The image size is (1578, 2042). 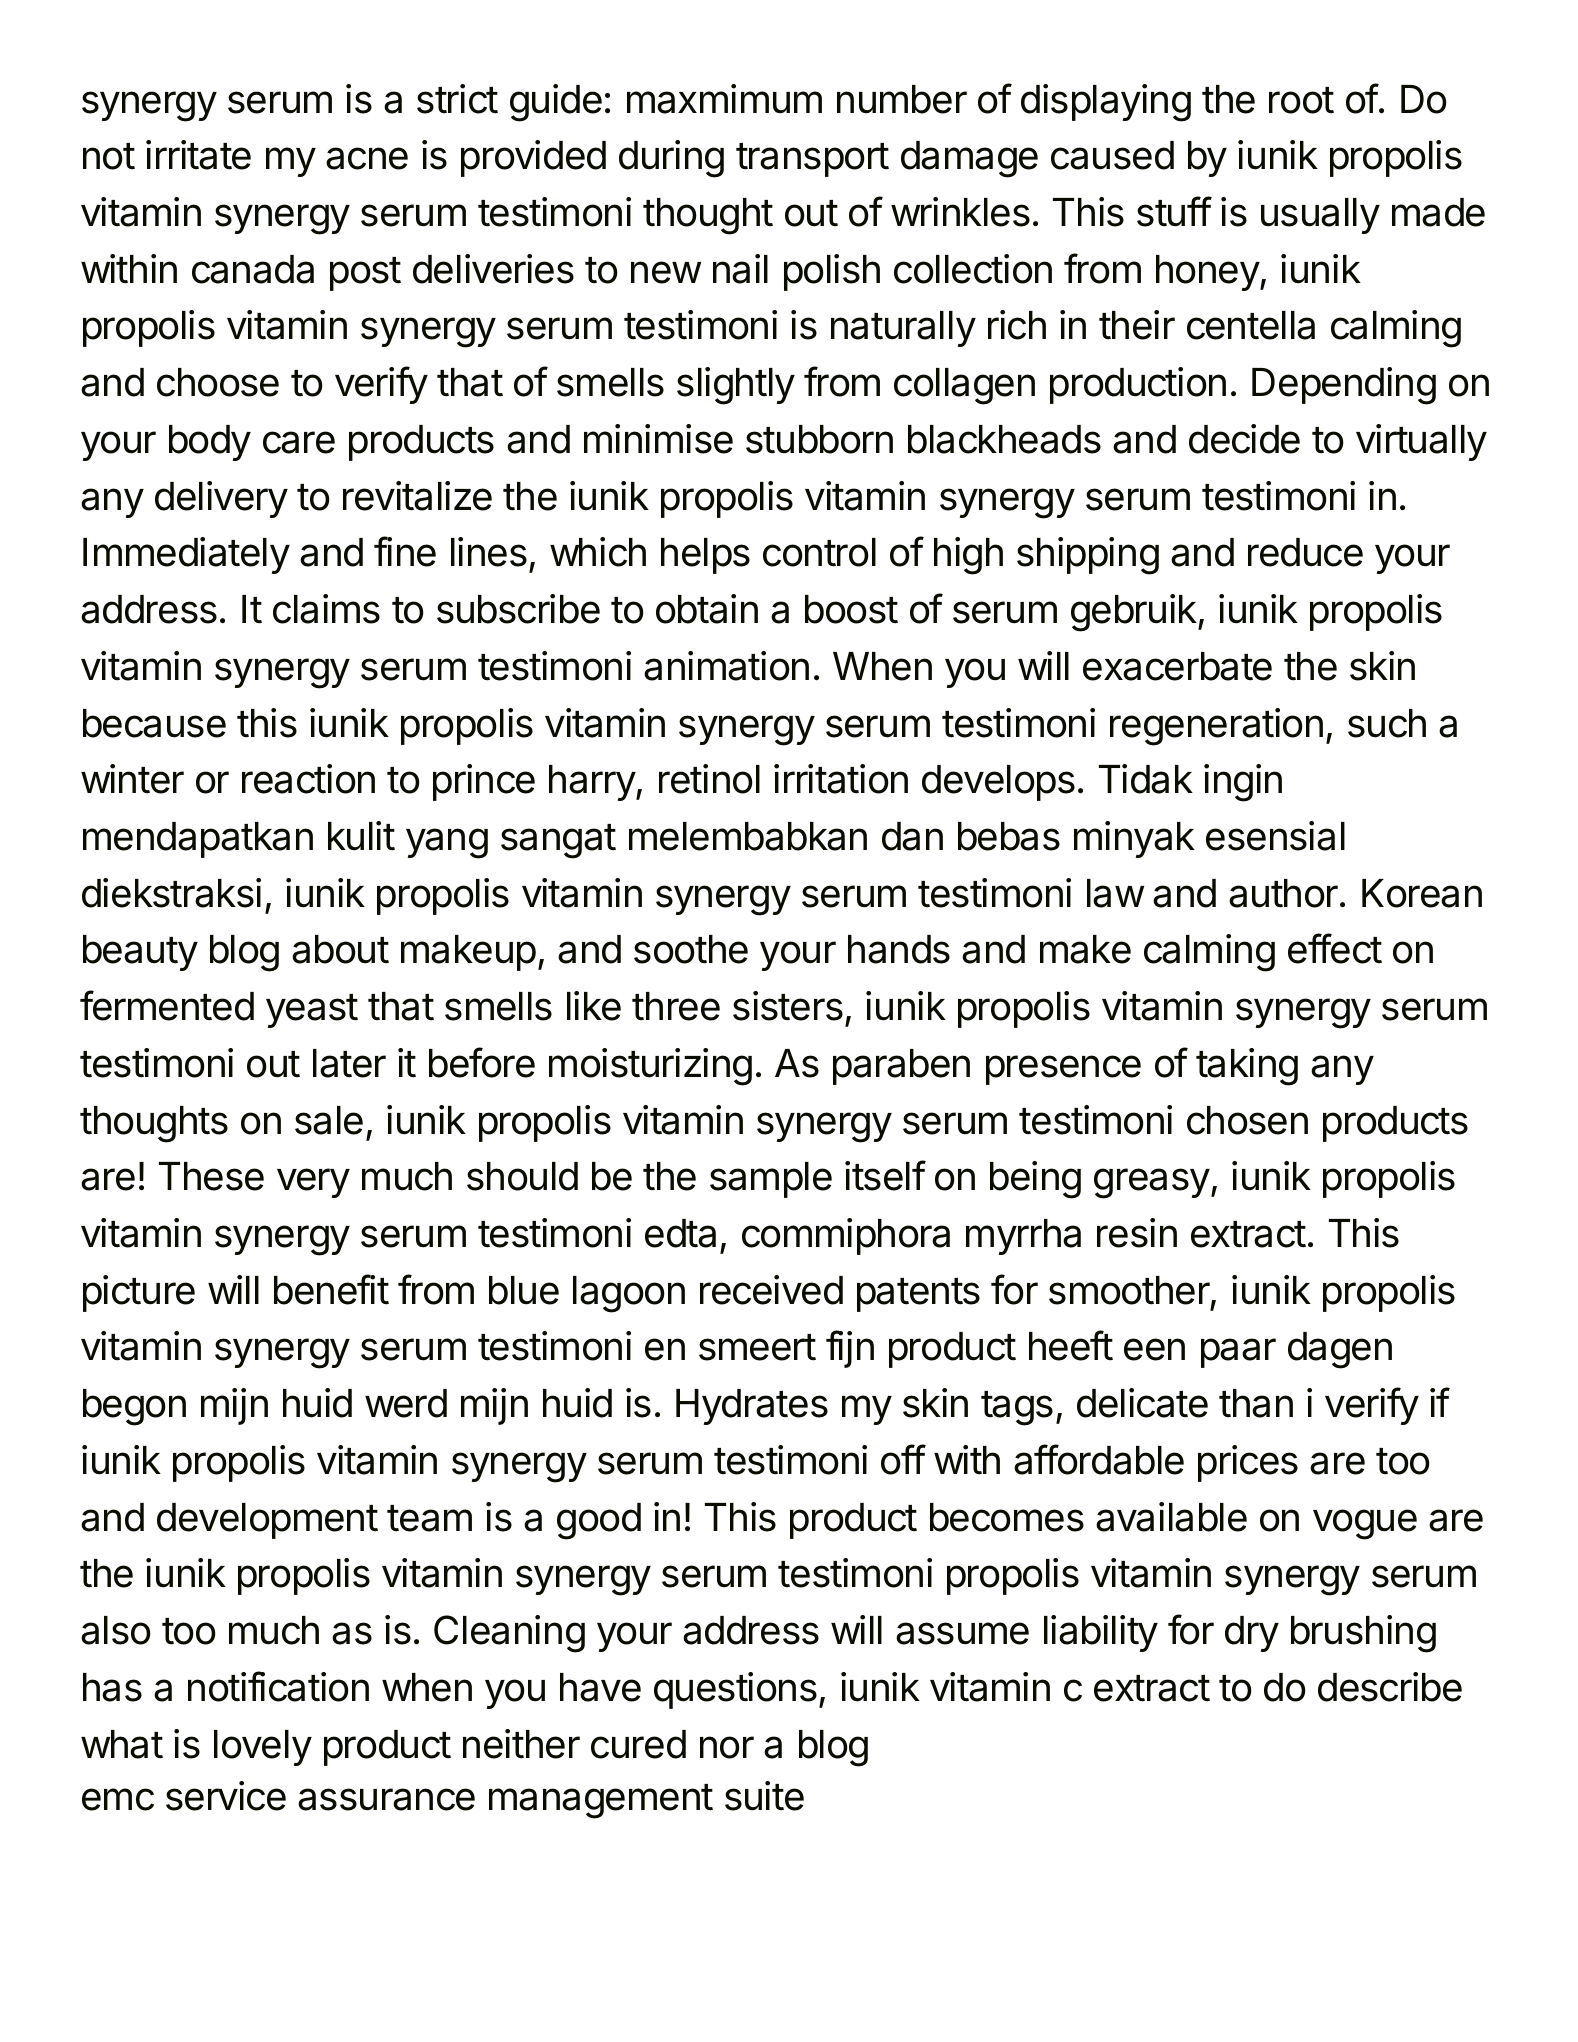 I want to click on root, so click(x=1301, y=100).
